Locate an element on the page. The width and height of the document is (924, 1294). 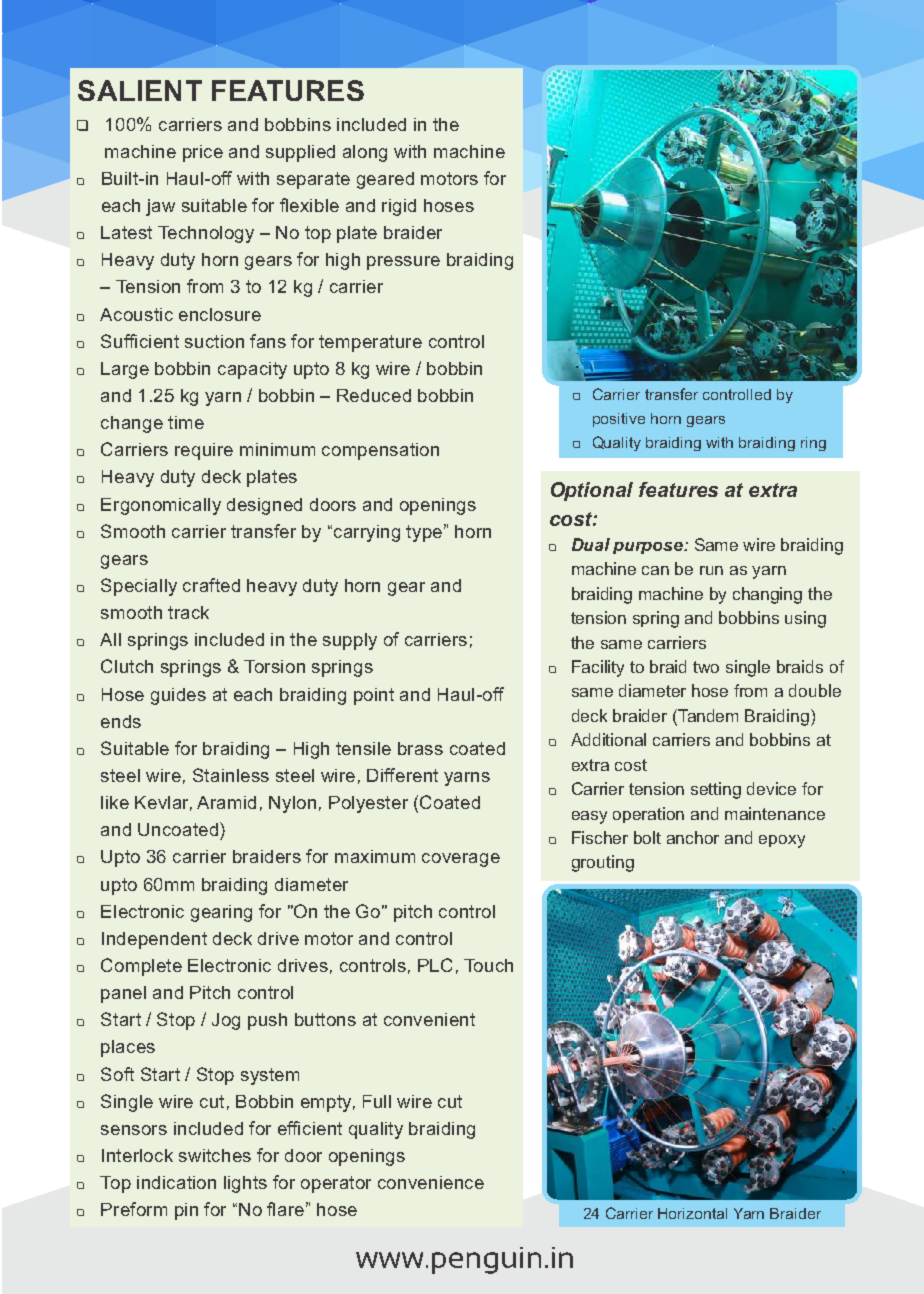
Horizontal is located at coordinates (692, 1213).
